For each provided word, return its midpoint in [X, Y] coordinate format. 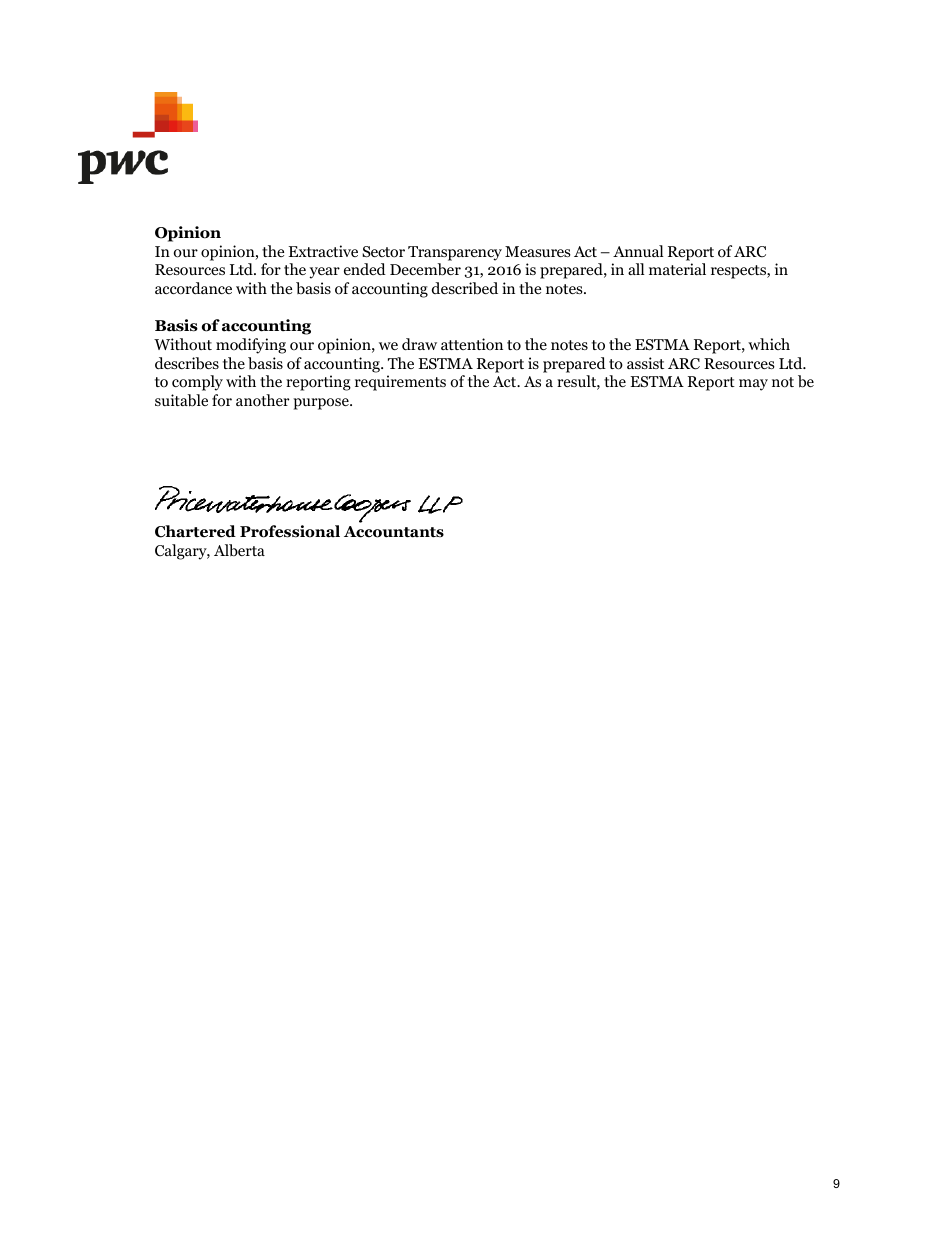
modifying [251, 346]
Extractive [323, 251]
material [677, 269]
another [263, 400]
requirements [400, 383]
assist [645, 363]
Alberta [239, 550]
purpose [322, 404]
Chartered [195, 531]
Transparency [455, 253]
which [769, 344]
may [753, 385]
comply [197, 383]
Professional [290, 531]
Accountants [394, 532]
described [465, 288]
